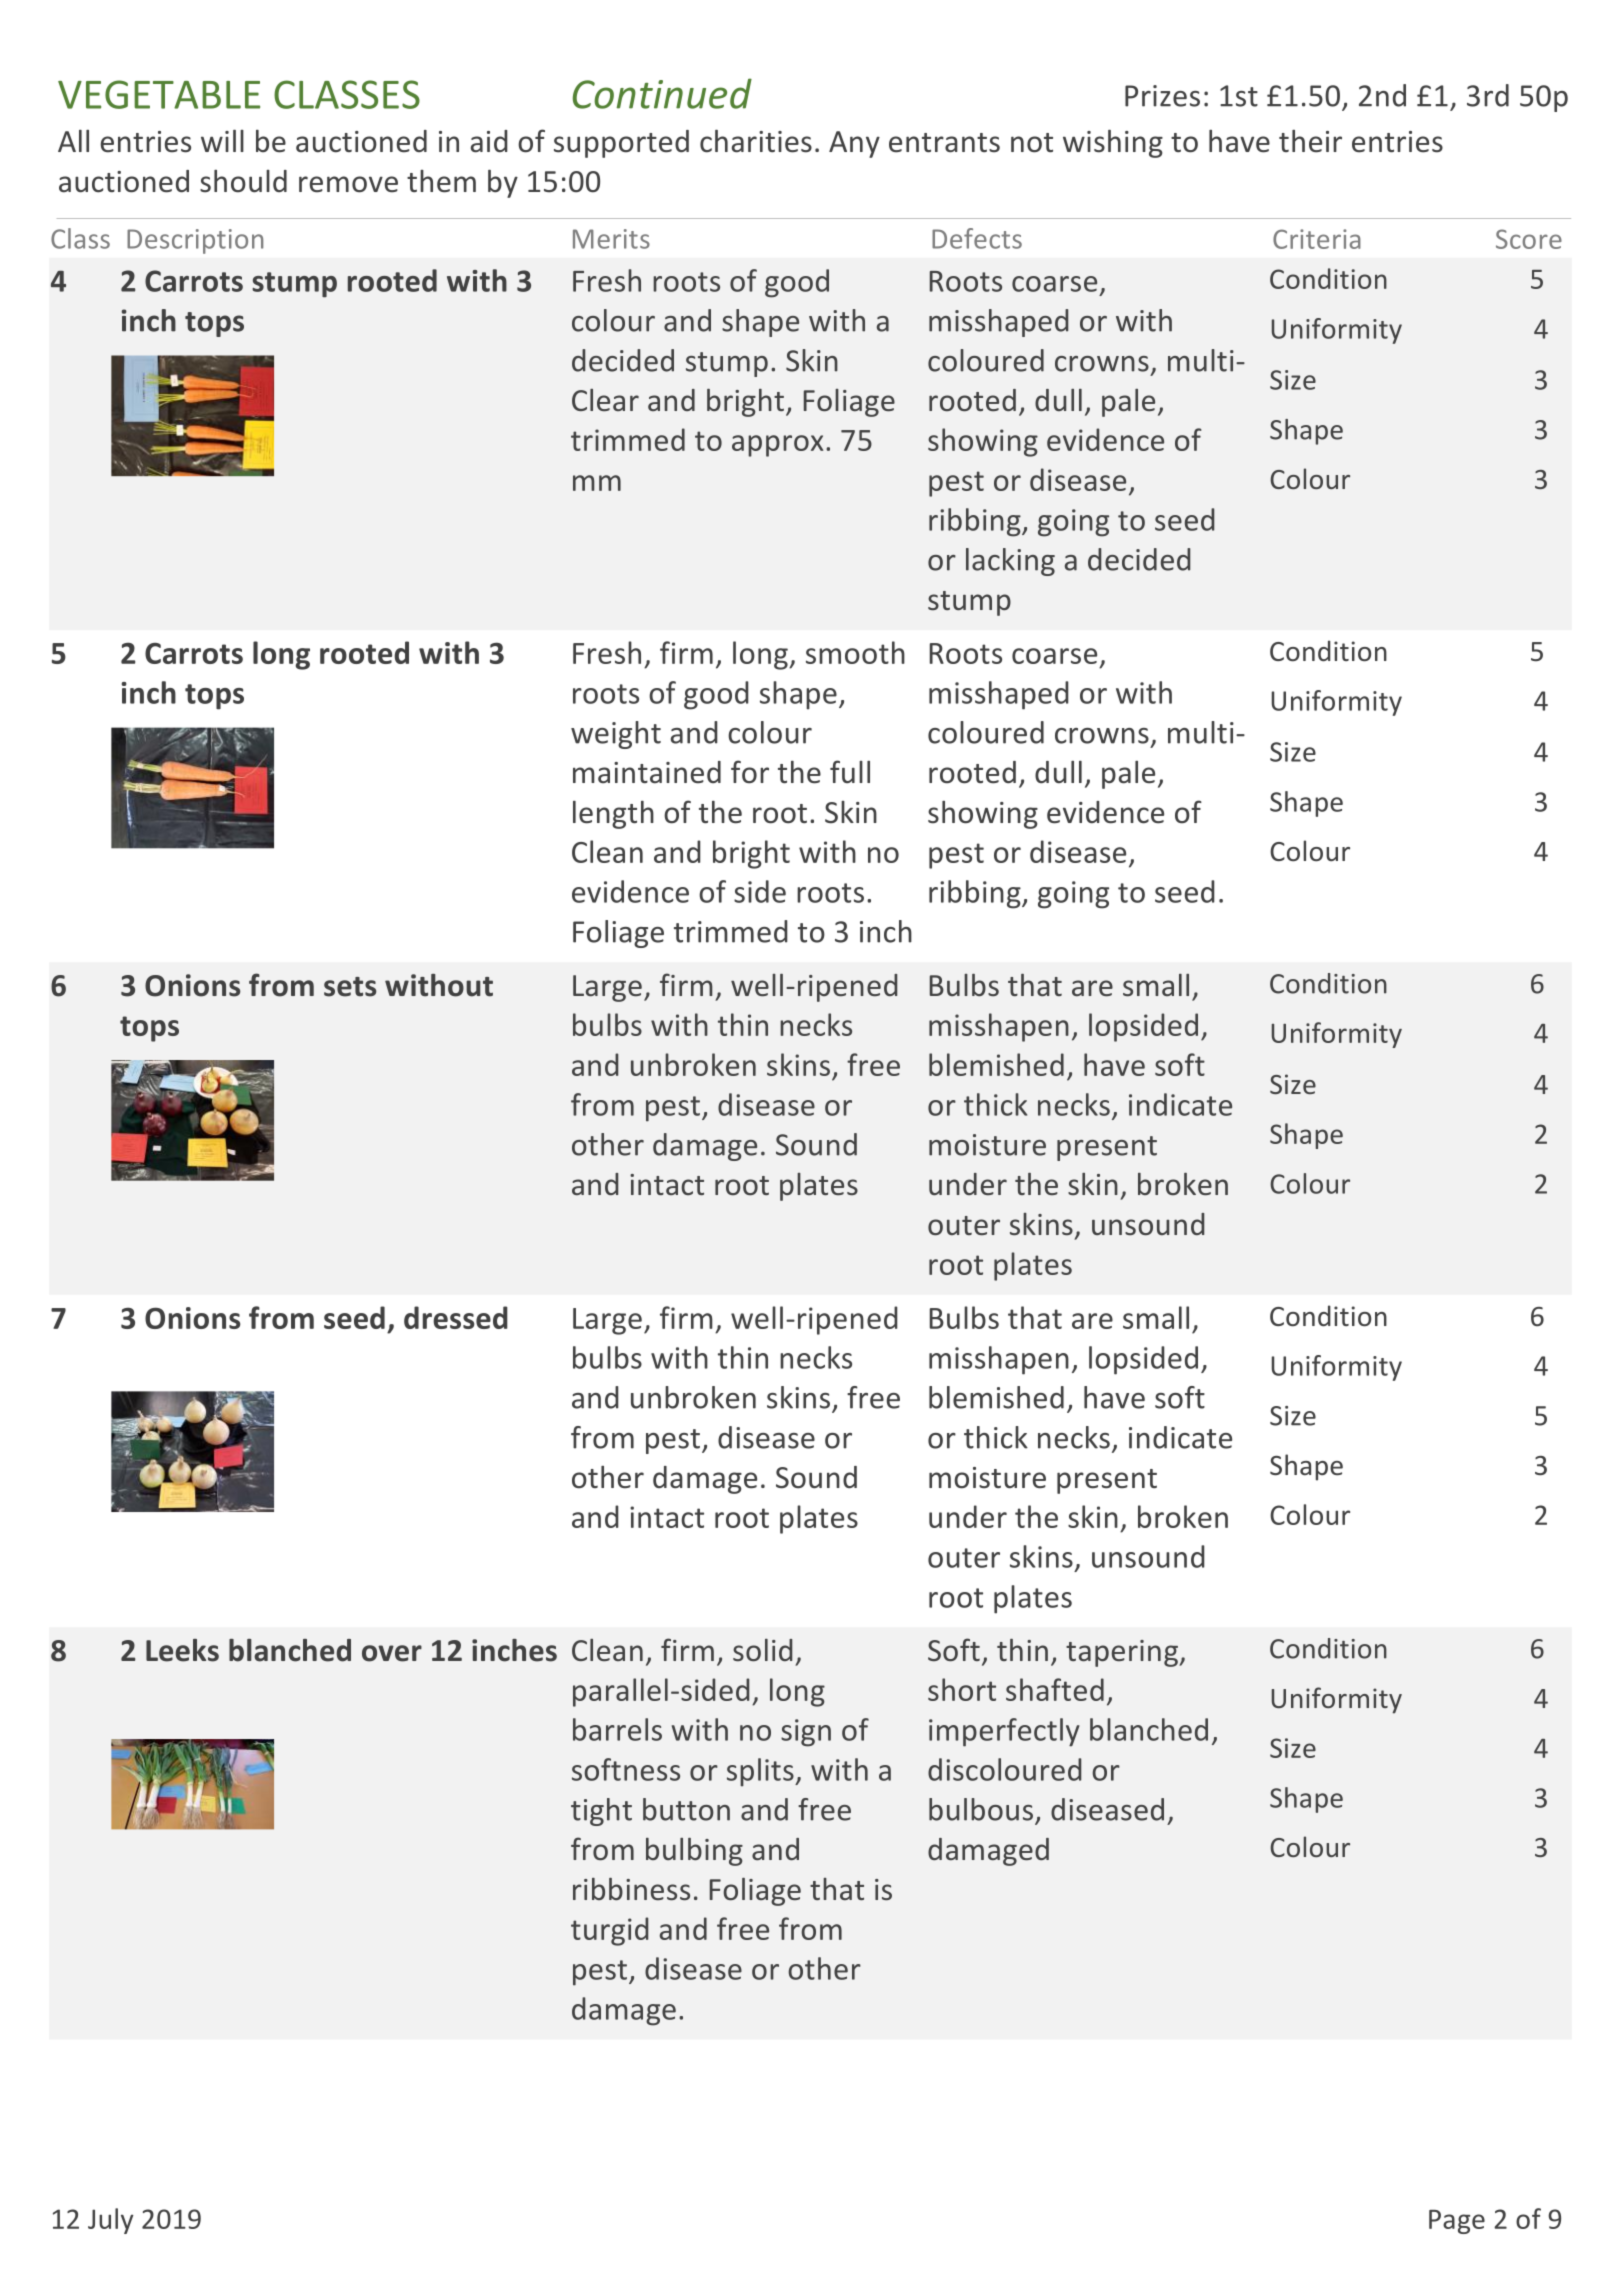 Image resolution: width=1623 pixels, height=2295 pixels. I want to click on Leeks, so click(182, 1650).
